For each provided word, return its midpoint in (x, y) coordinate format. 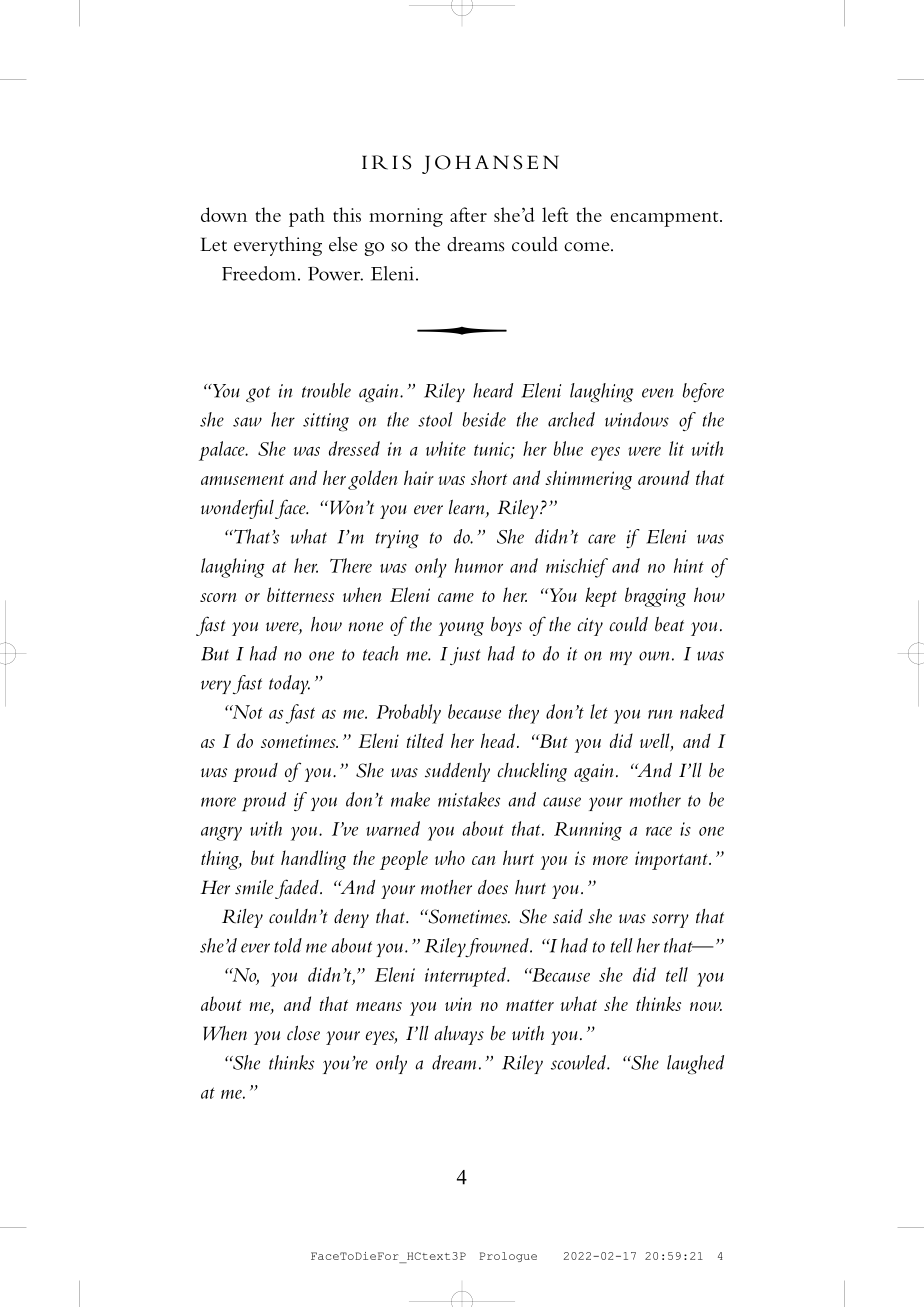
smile (254, 887)
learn (468, 508)
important (672, 860)
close (303, 1033)
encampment (665, 219)
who (450, 857)
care (602, 539)
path (307, 217)
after (468, 214)
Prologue (508, 1257)
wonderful (238, 509)
